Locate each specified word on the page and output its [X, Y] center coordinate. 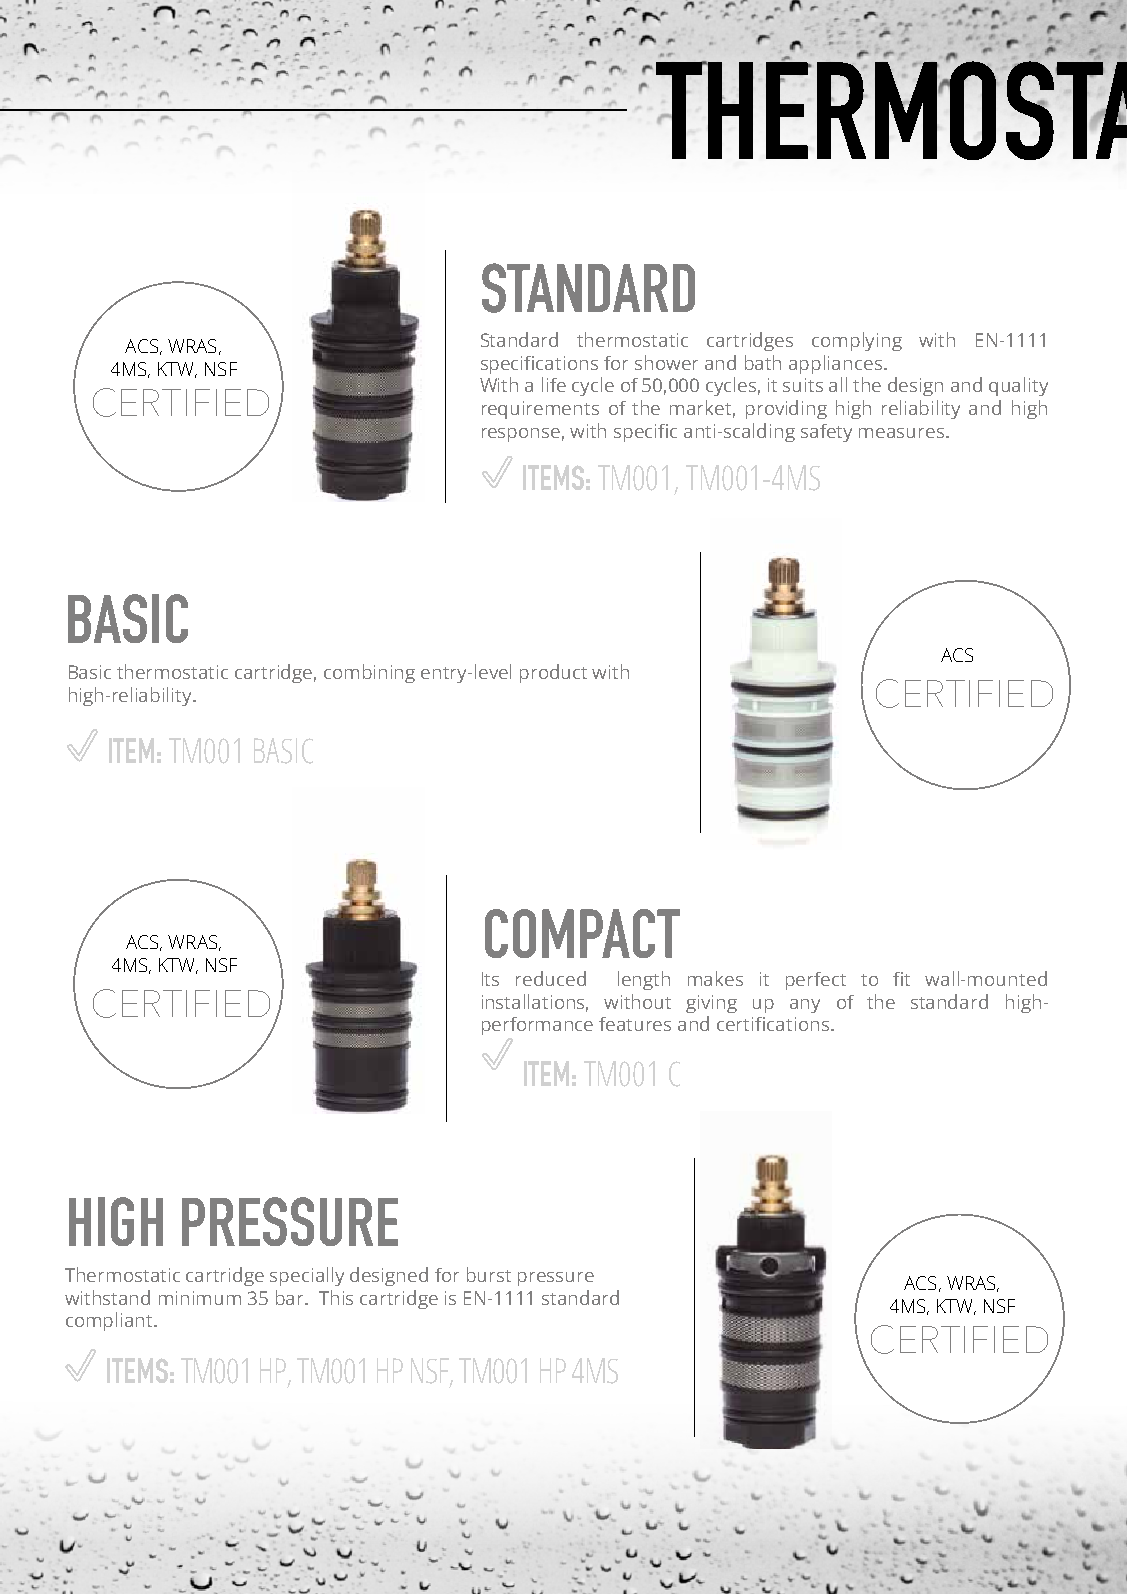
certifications [773, 1024]
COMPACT [582, 933]
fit [901, 979]
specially [307, 1276]
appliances [837, 364]
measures [903, 433]
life [554, 384]
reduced [551, 978]
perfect [816, 981]
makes [715, 978]
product [553, 673]
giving [711, 1004]
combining [369, 673]
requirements [540, 410]
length [644, 980]
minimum [200, 1298]
